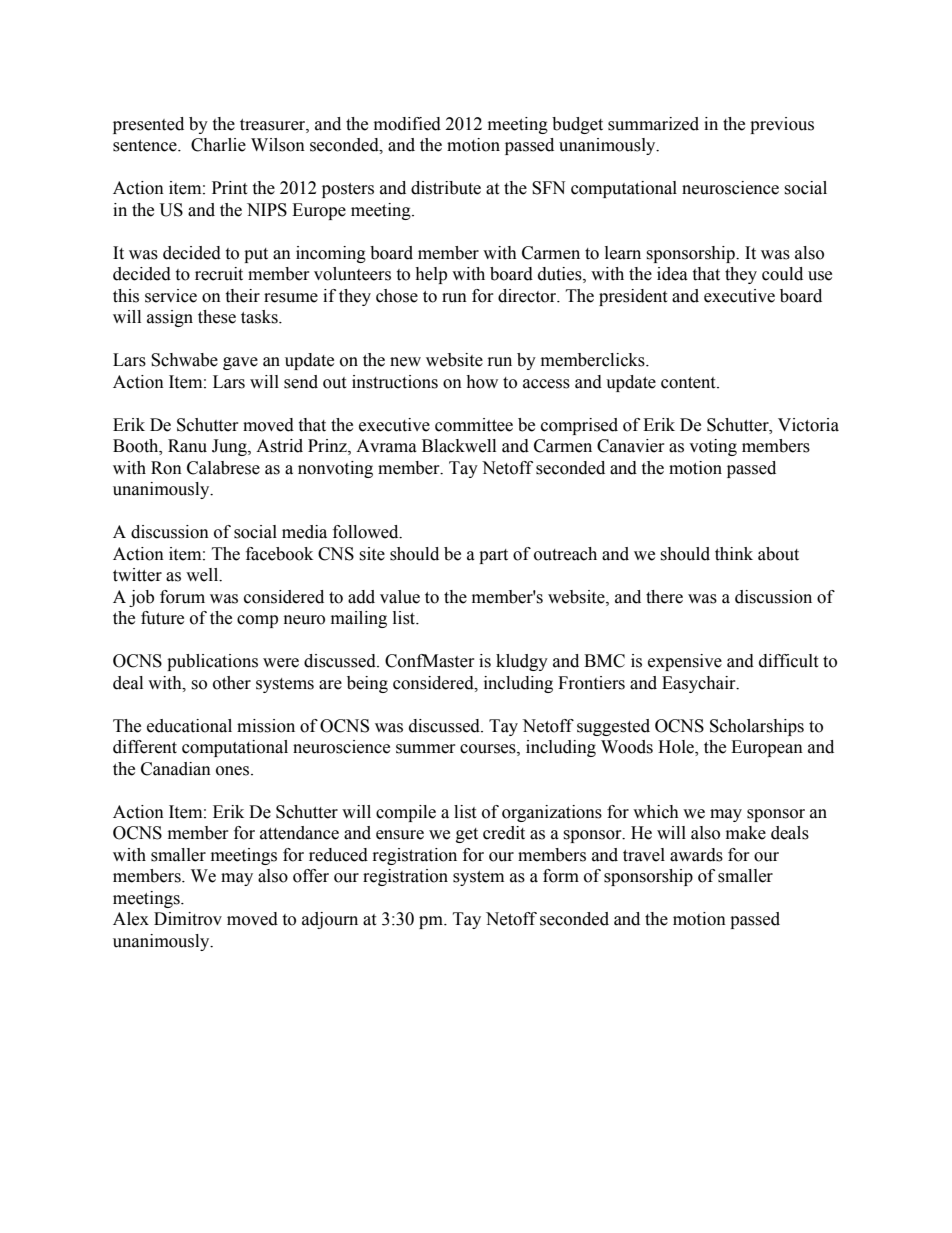  Describe the element at coordinates (561, 876) in the page. I see `form` at that location.
